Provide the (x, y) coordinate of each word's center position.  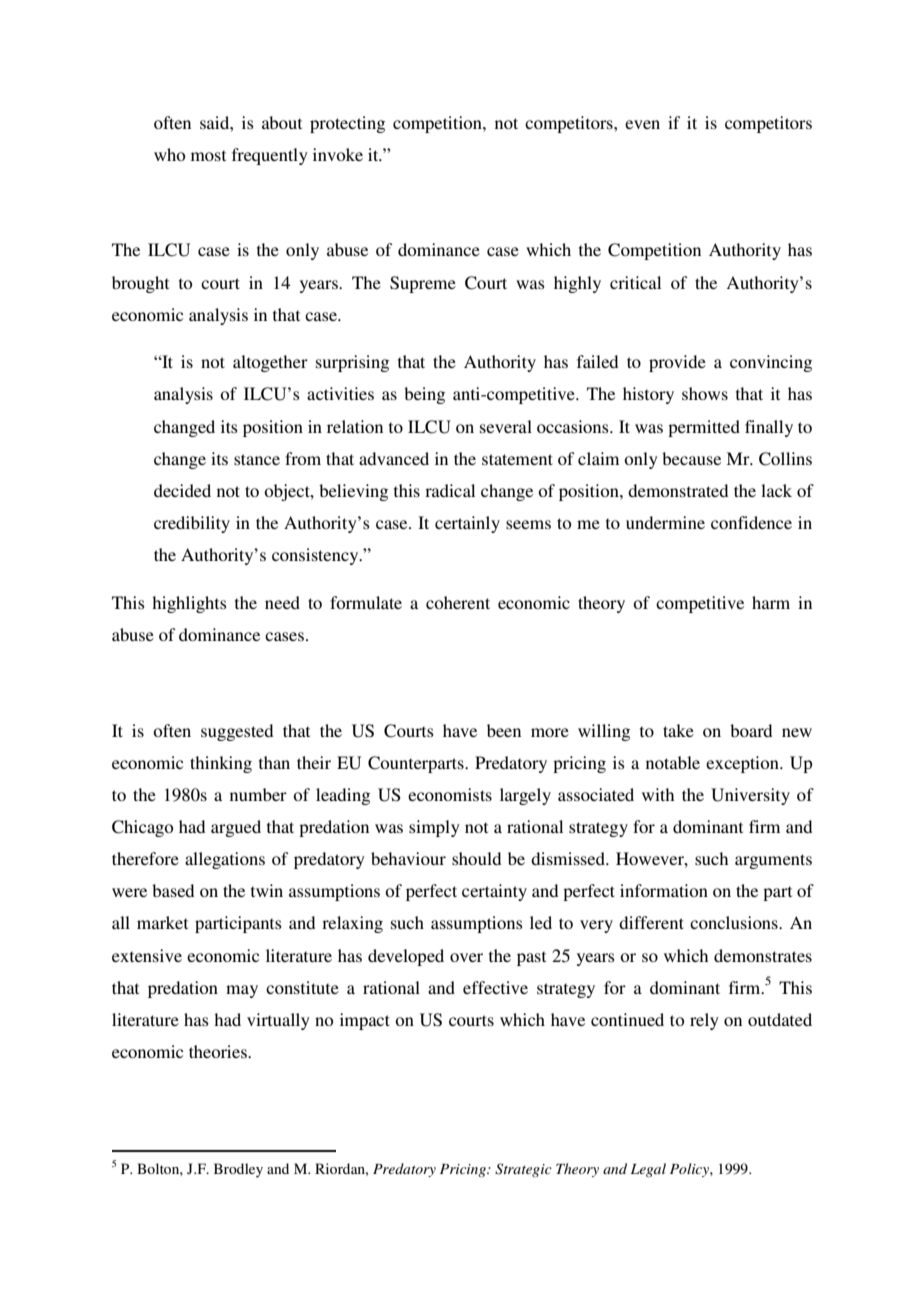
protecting (347, 124)
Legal (648, 1170)
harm (771, 602)
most (208, 155)
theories (219, 1051)
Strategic (523, 1170)
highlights (189, 604)
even (642, 124)
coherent (458, 602)
